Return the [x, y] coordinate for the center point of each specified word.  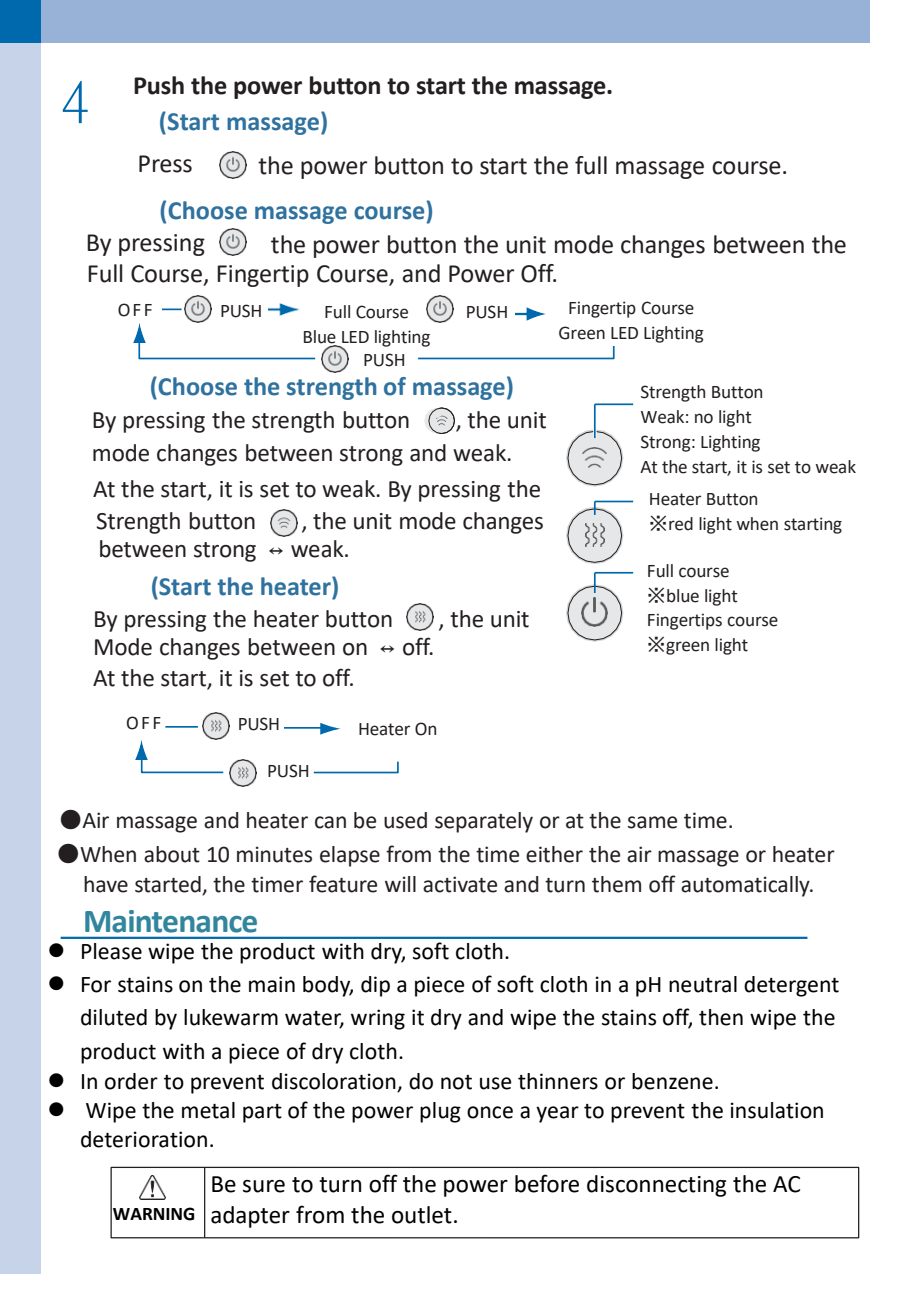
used [405, 820]
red [681, 524]
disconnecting [656, 1186]
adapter [250, 1217]
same [652, 822]
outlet [422, 1215]
